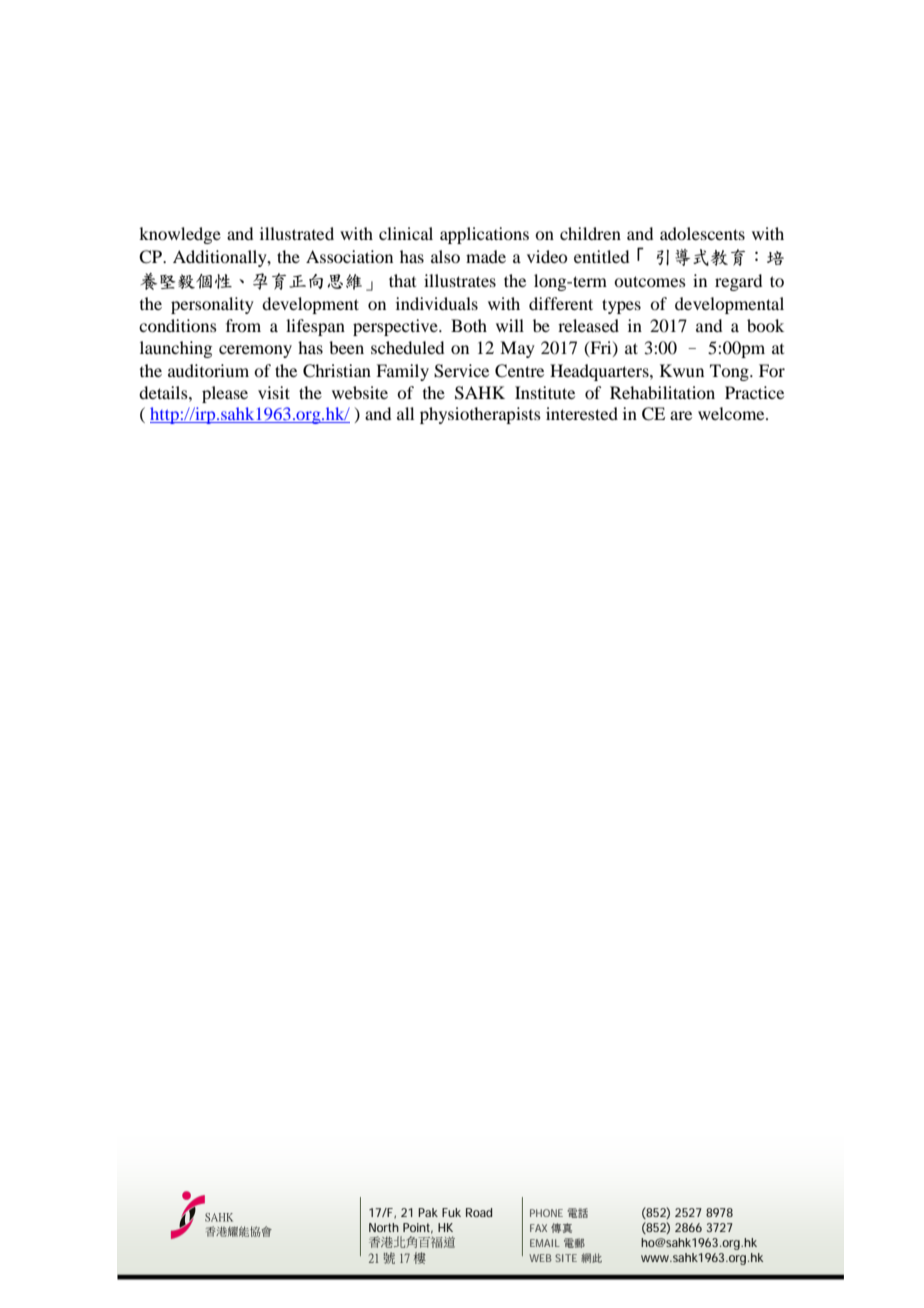 The image size is (924, 1308). What do you see at coordinates (486, 256) in the screenshot?
I see `made` at bounding box center [486, 256].
